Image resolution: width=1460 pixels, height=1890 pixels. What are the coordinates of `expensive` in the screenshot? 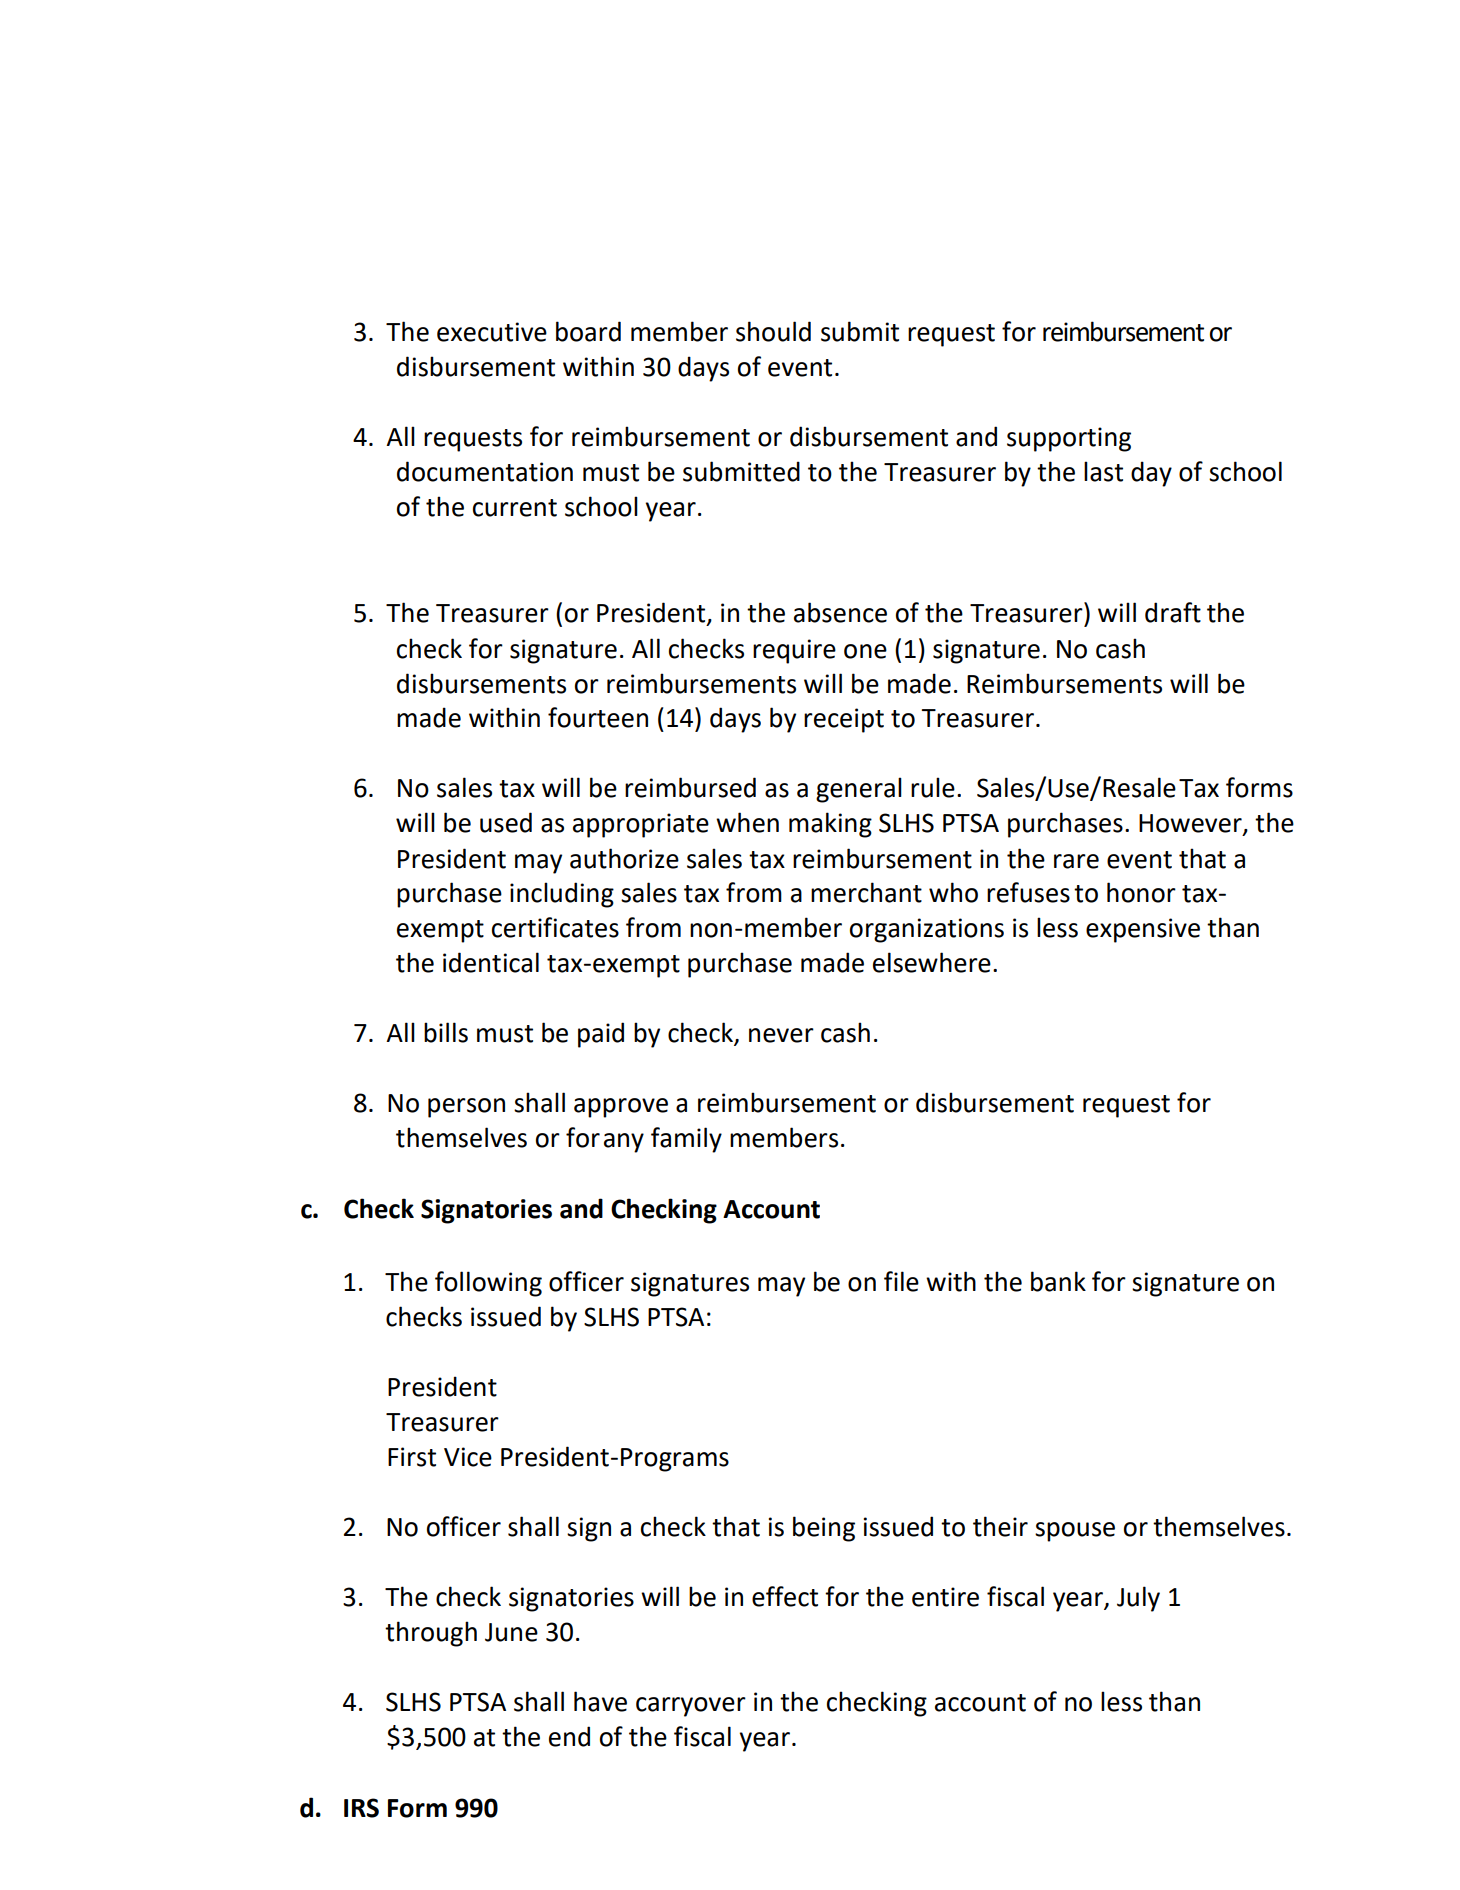 It's located at (1143, 930).
